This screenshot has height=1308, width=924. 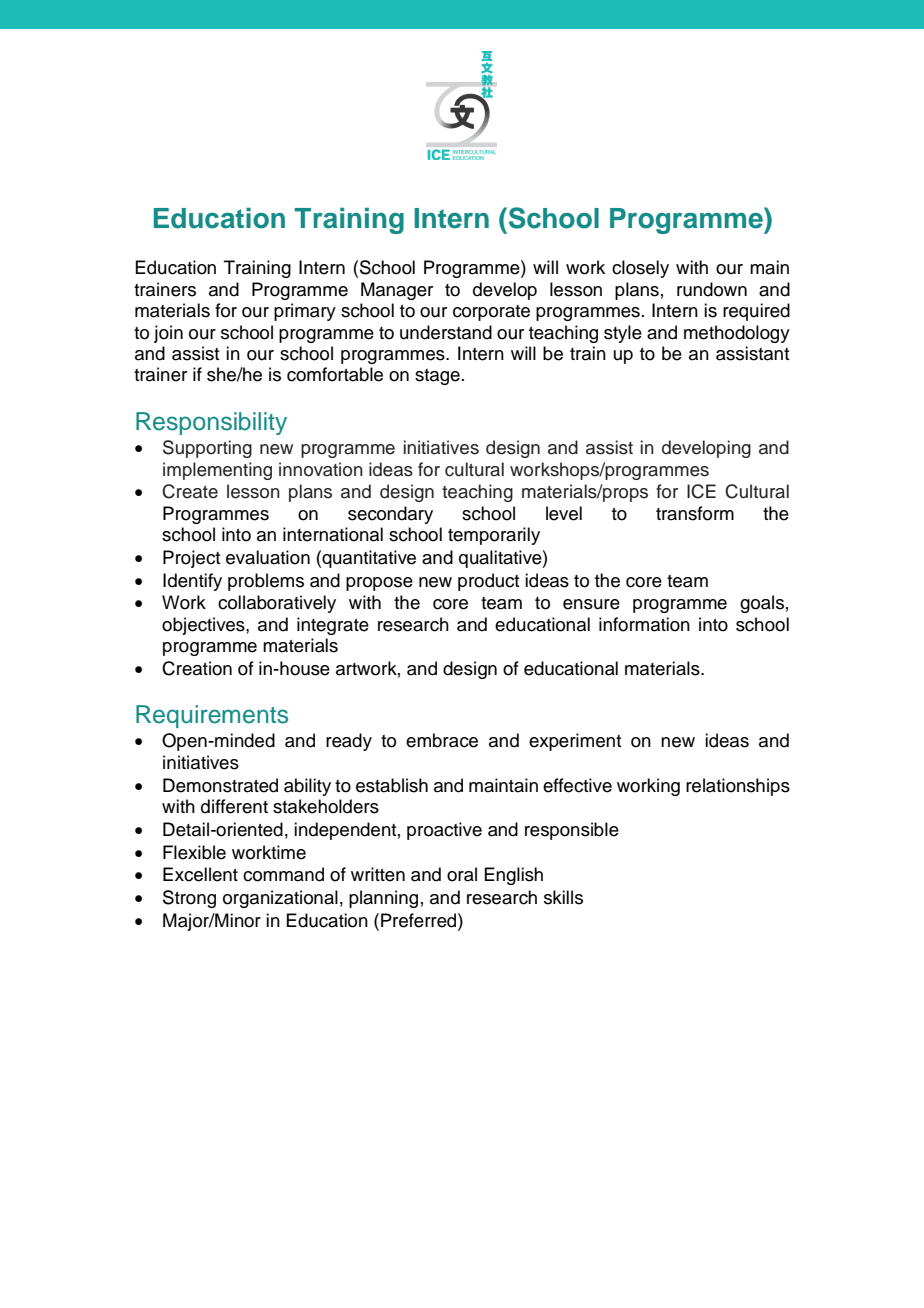 I want to click on temporarily, so click(x=494, y=536).
